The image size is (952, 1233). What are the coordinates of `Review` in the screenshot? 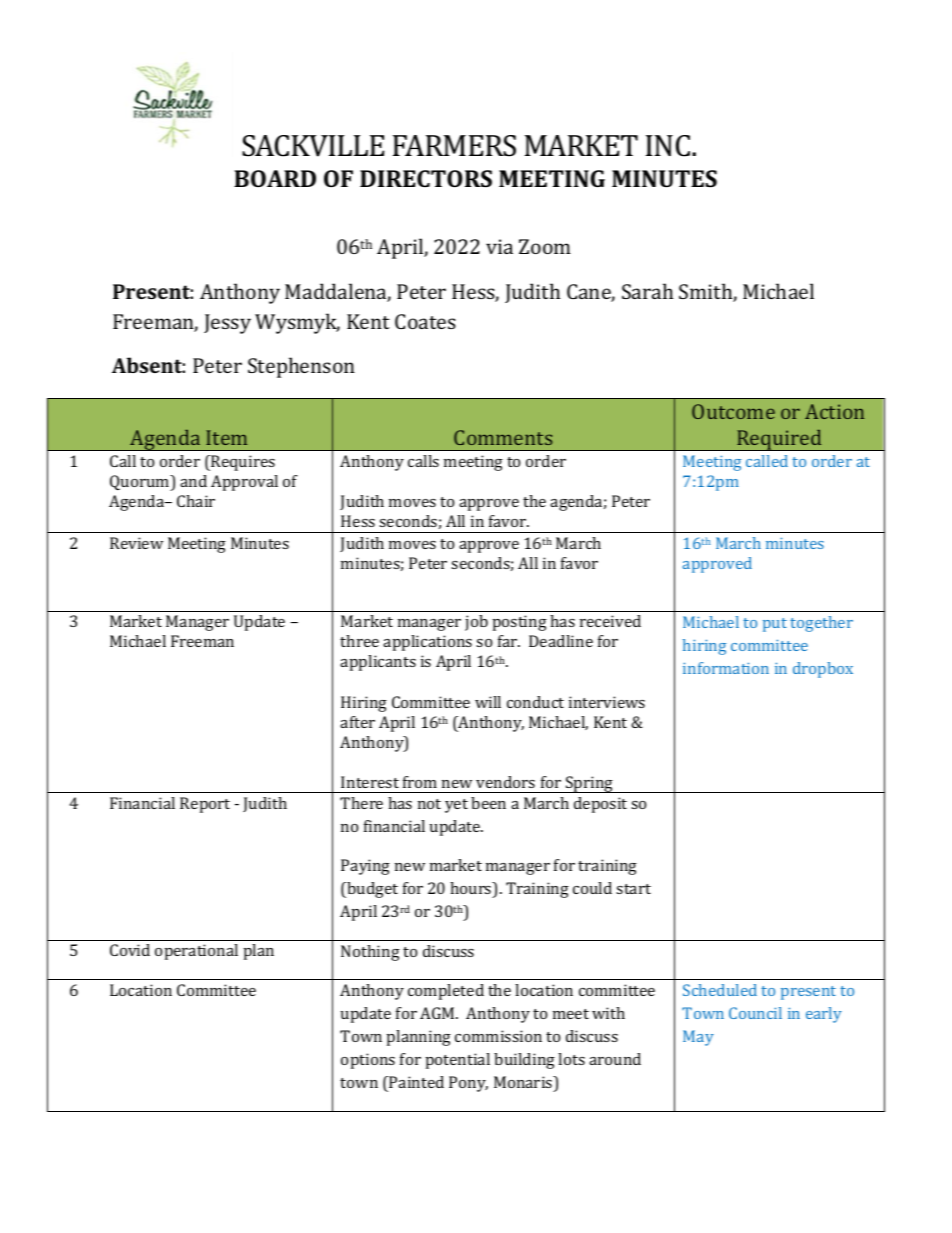 It's located at (136, 543).
